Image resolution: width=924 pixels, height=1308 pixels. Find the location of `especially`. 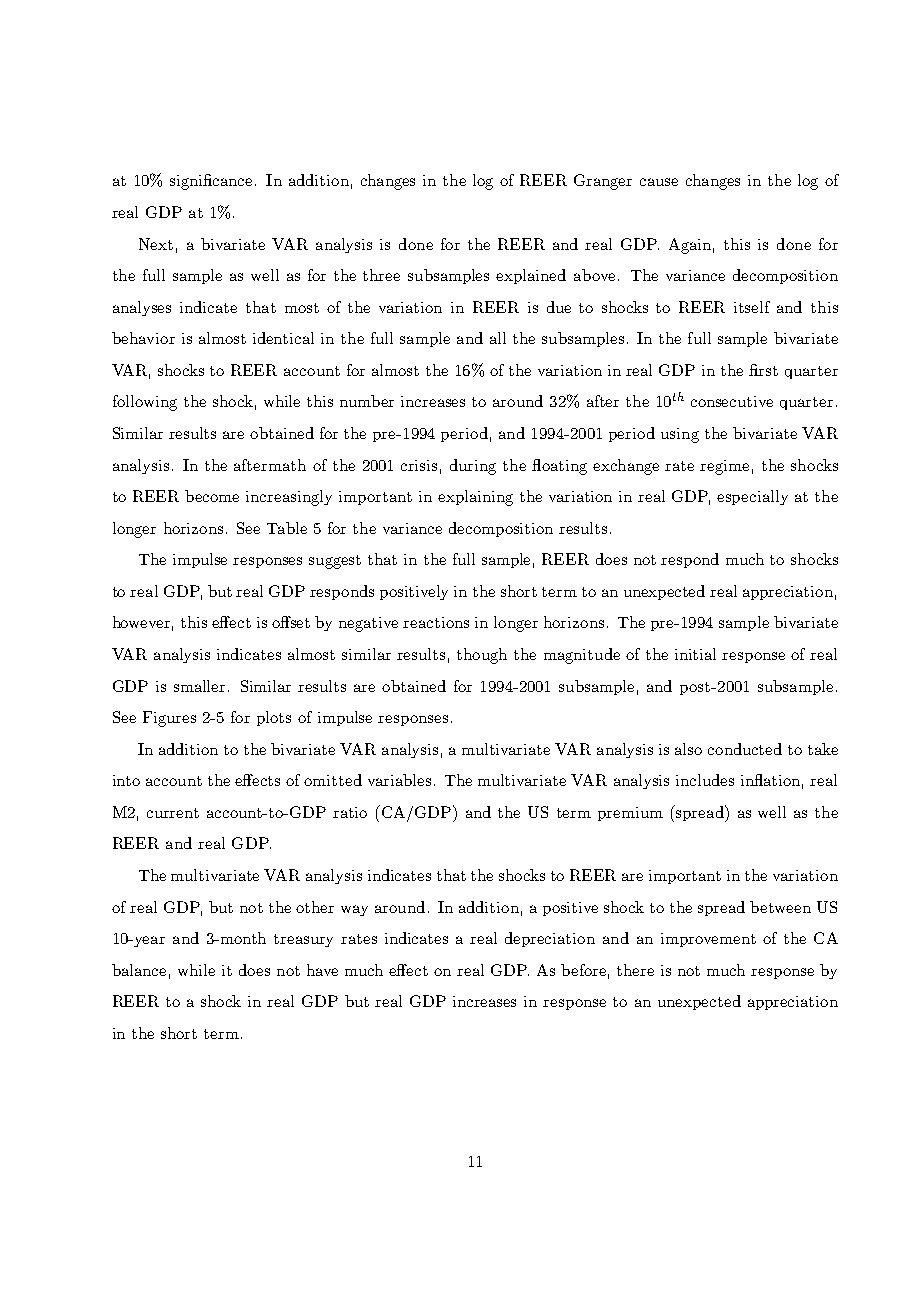

especially is located at coordinates (752, 497).
